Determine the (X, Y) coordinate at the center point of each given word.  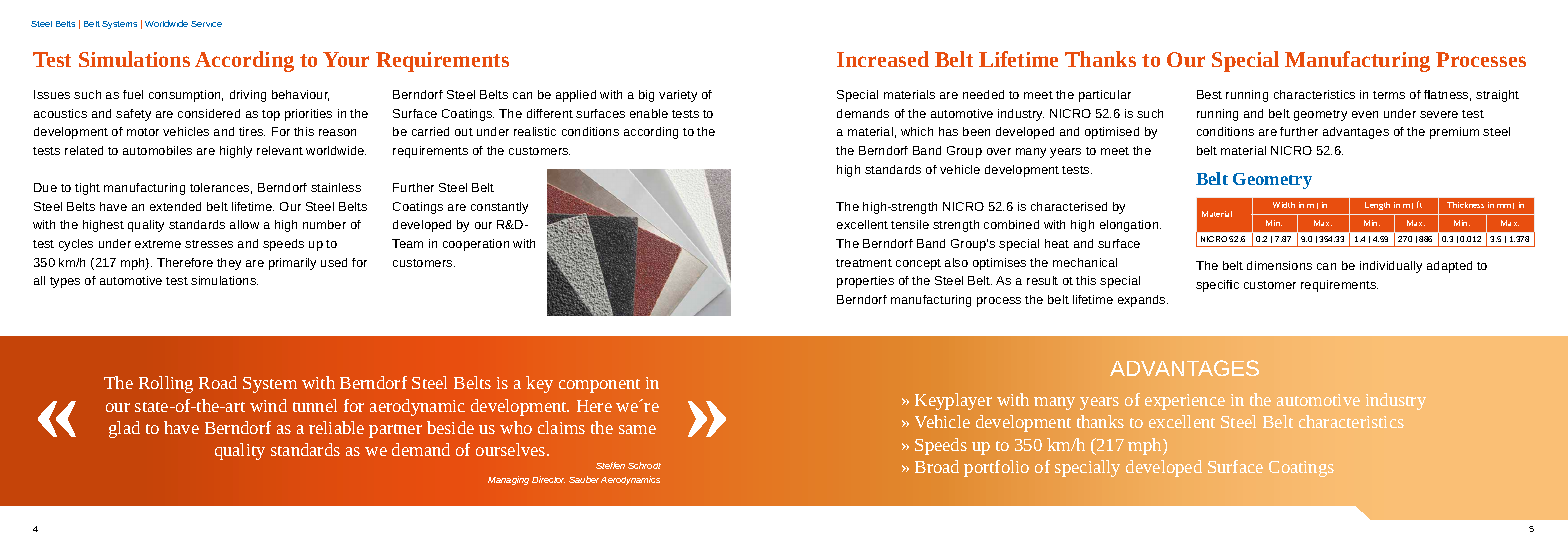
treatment (864, 263)
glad (124, 429)
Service (206, 24)
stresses (209, 244)
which (917, 131)
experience (1185, 402)
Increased (883, 59)
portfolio (996, 468)
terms (1389, 95)
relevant (280, 150)
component (599, 386)
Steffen (610, 465)
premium (1454, 133)
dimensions (1279, 265)
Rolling (166, 384)
